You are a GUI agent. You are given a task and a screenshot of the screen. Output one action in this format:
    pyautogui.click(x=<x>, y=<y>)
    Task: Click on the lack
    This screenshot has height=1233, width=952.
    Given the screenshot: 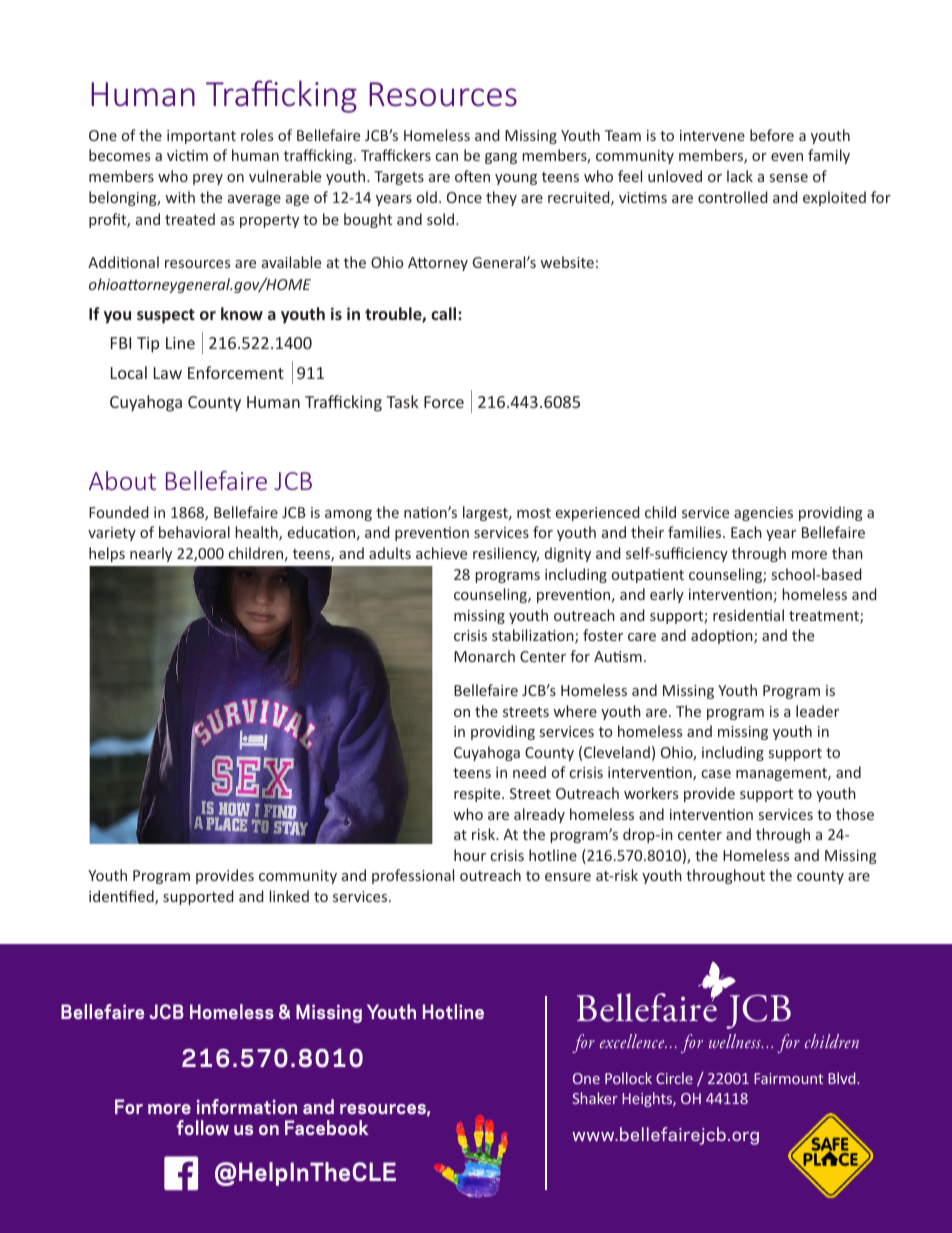 What is the action you would take?
    pyautogui.click(x=740, y=176)
